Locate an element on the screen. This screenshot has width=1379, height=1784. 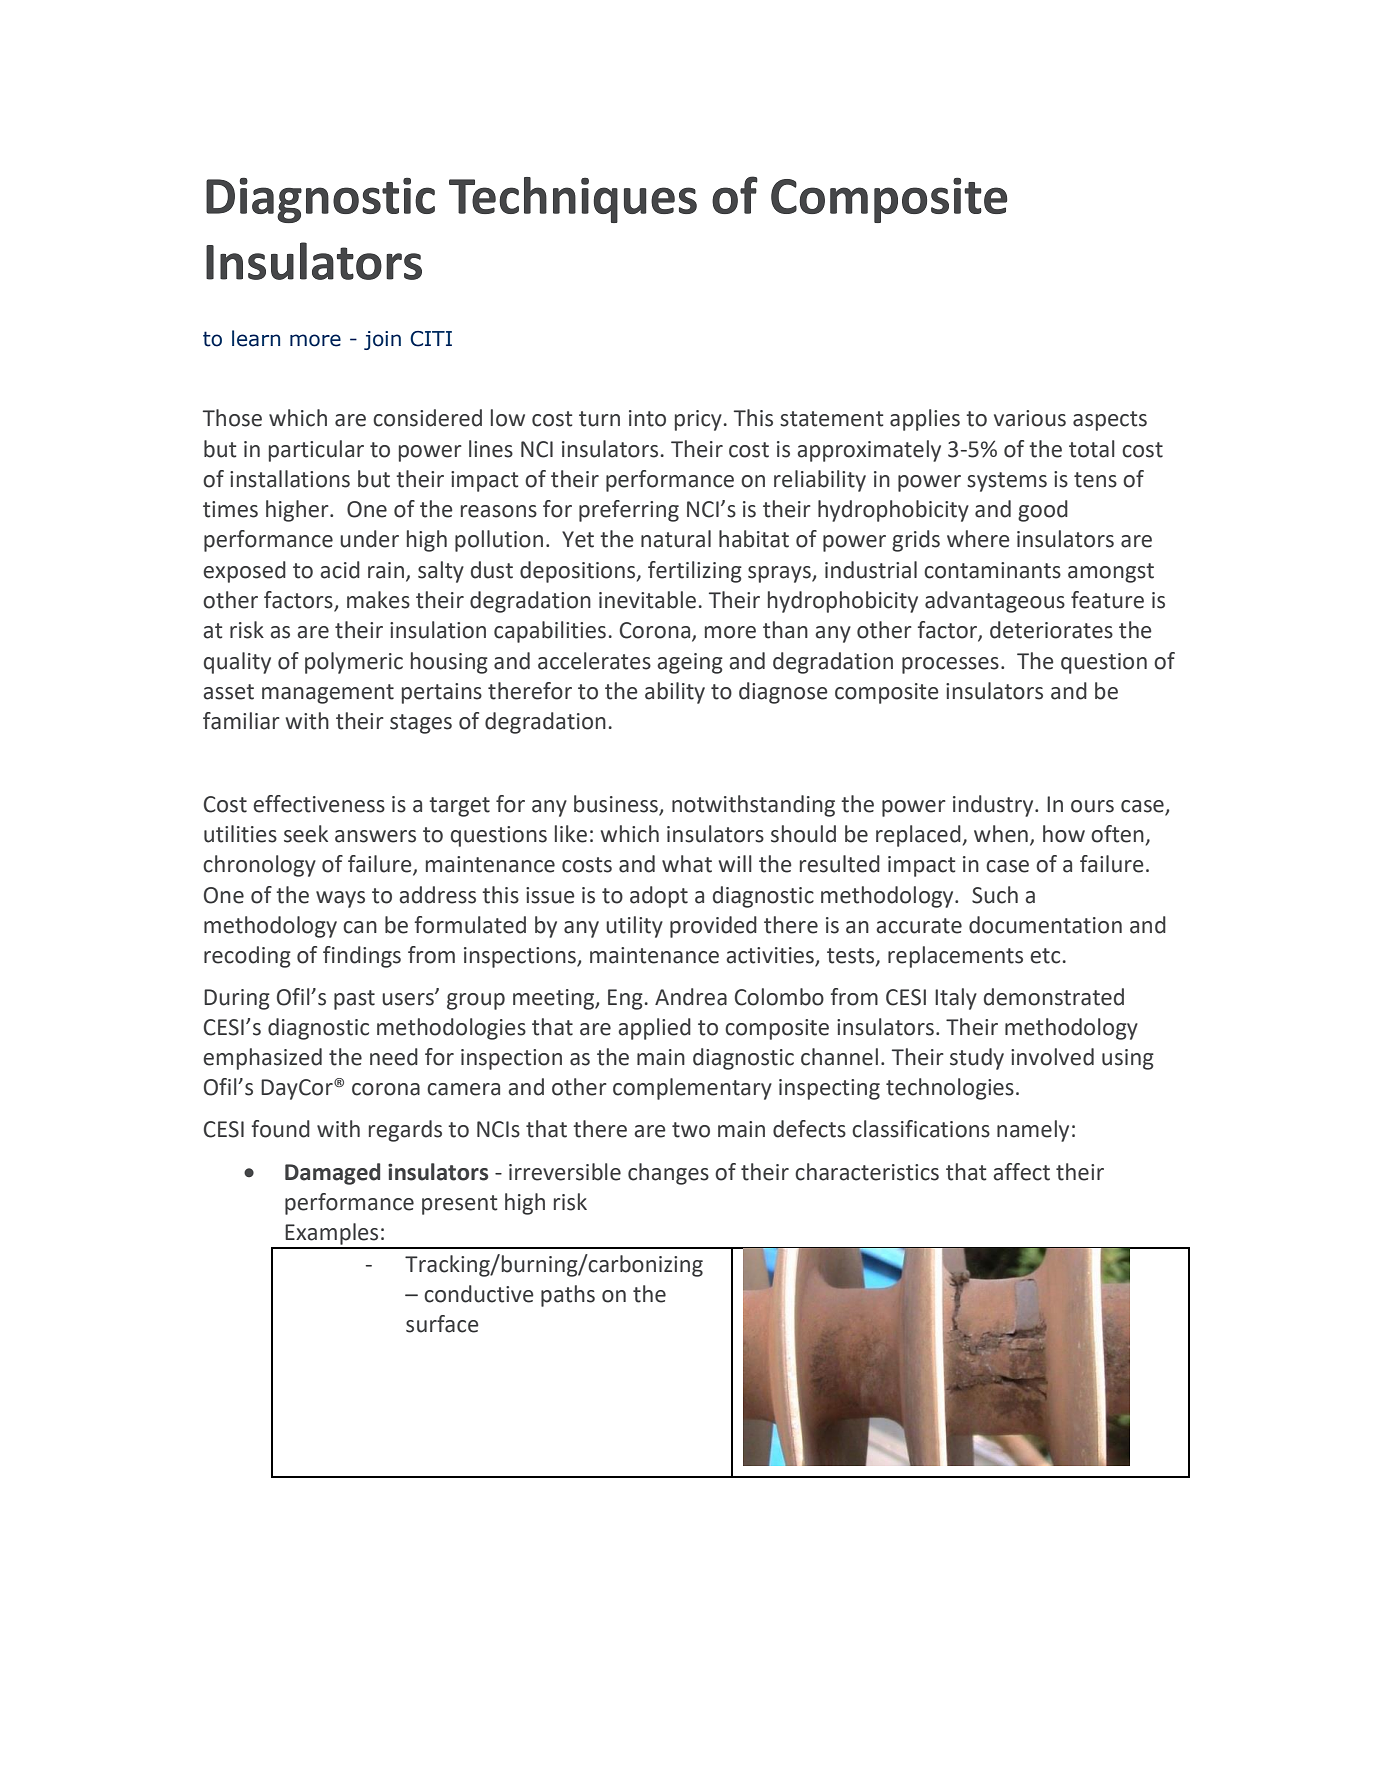
join is located at coordinates (382, 340).
